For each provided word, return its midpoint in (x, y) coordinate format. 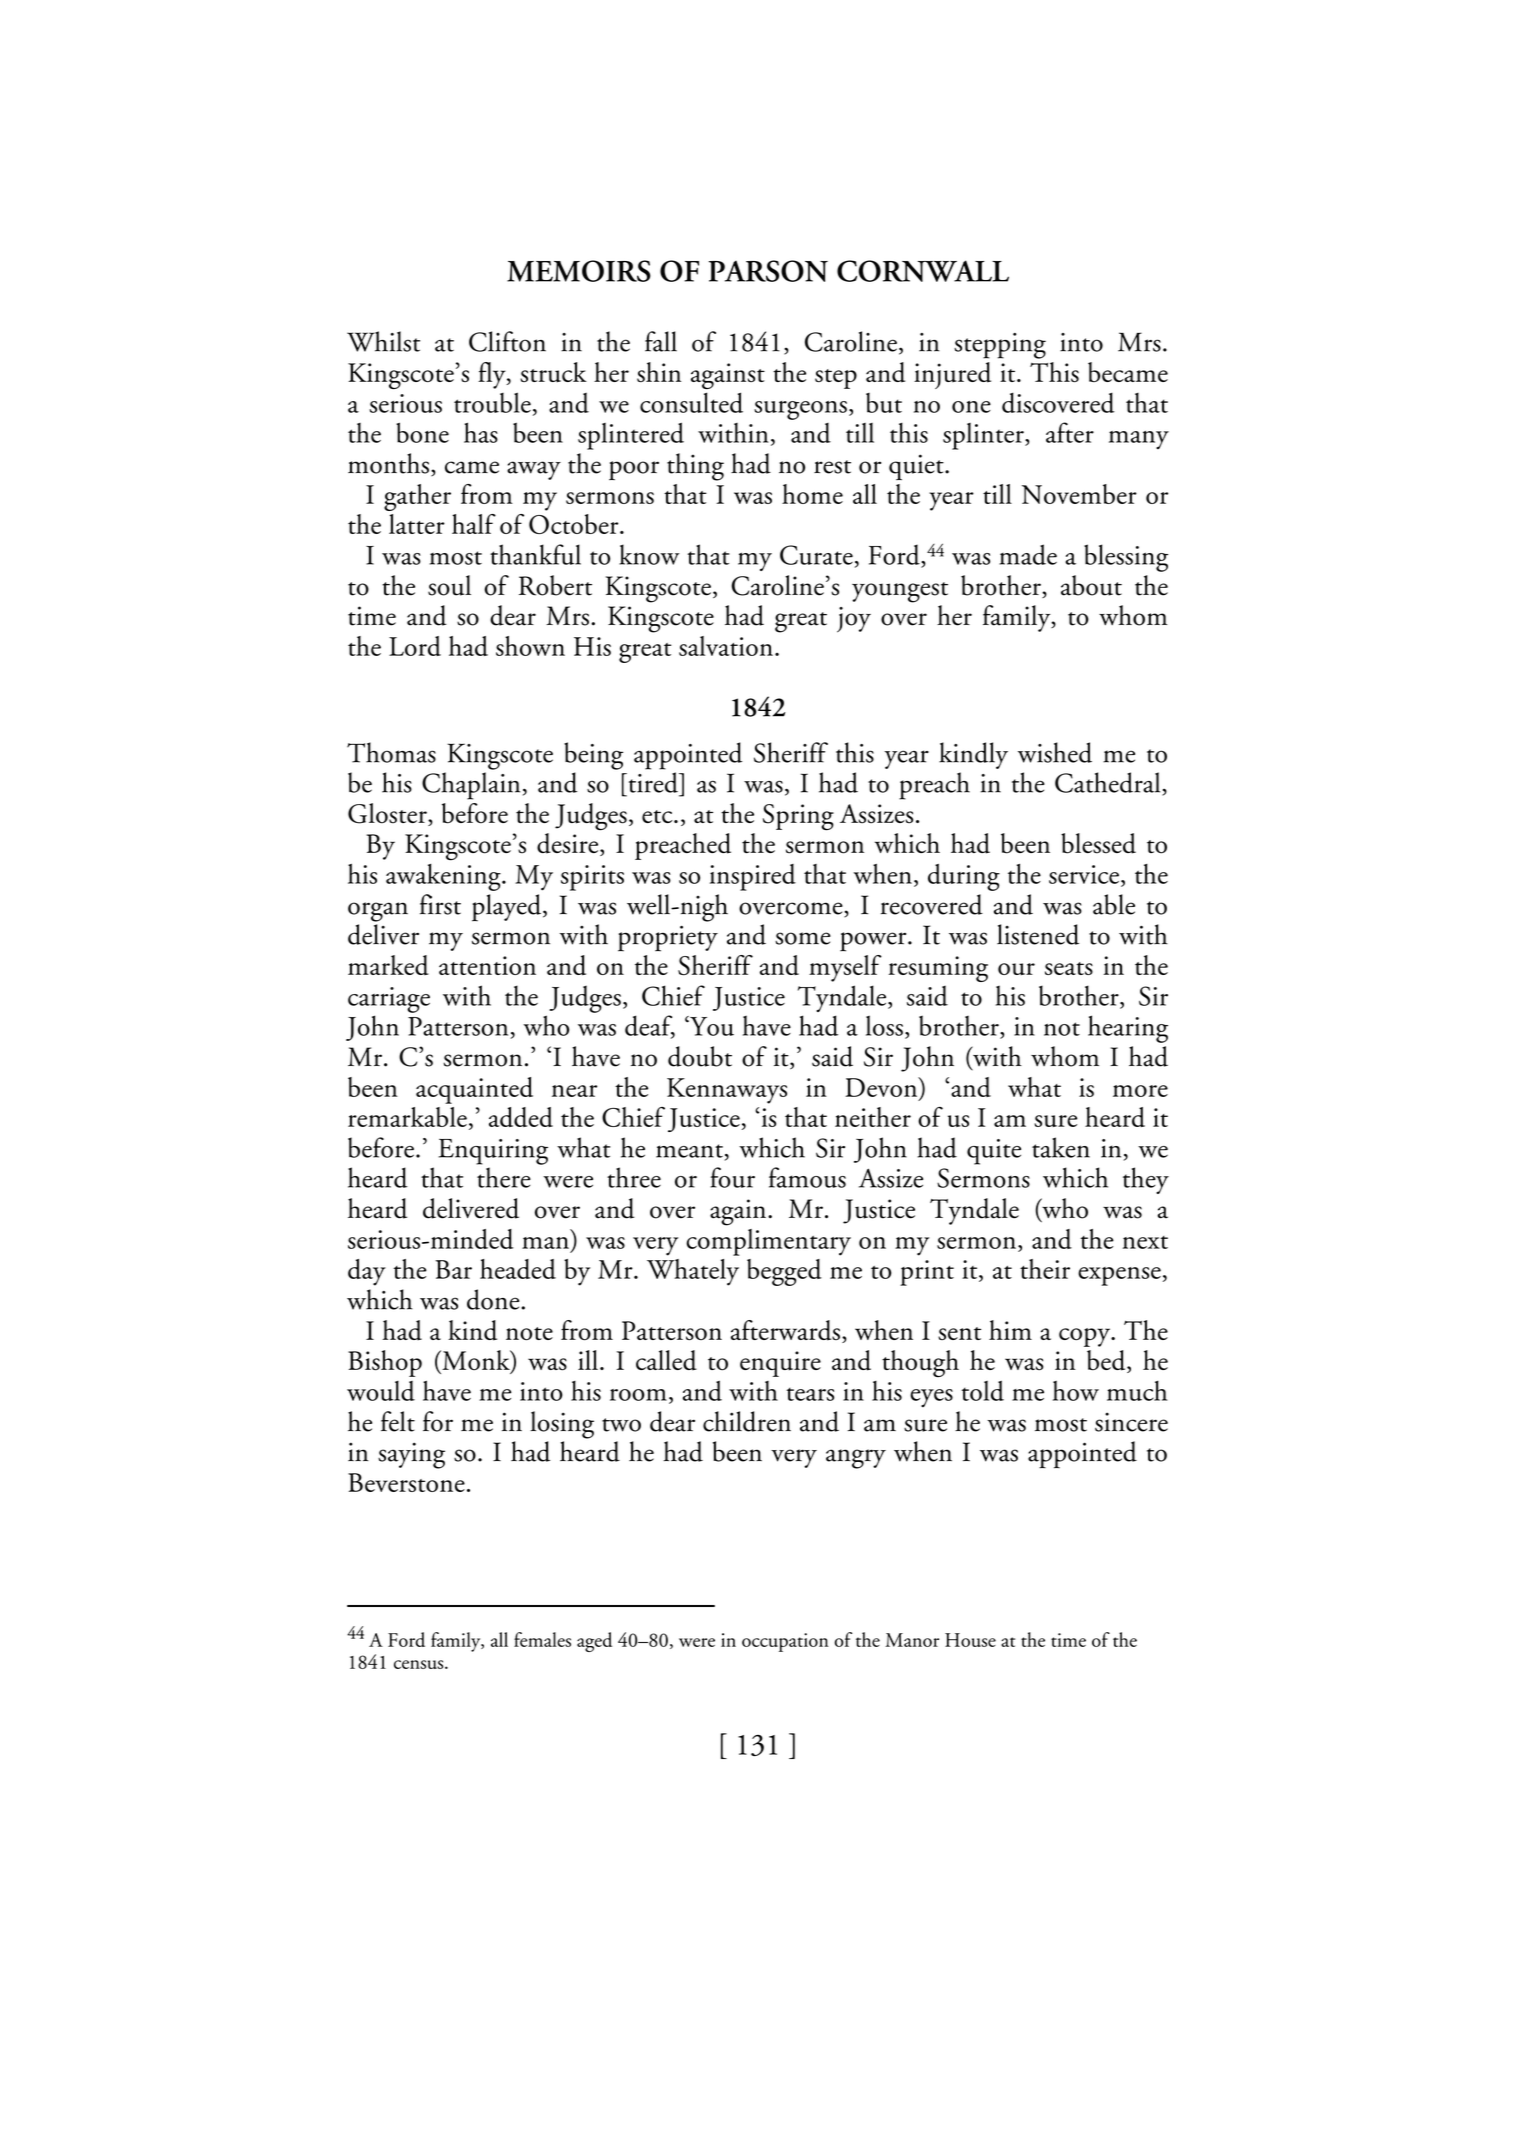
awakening (444, 877)
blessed (1098, 843)
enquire (780, 1364)
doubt (700, 1056)
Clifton (507, 341)
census (420, 1664)
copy (1086, 1337)
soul (449, 585)
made (1028, 554)
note (529, 1334)
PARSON (768, 271)
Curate (816, 555)
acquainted (474, 1090)
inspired (753, 877)
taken (1061, 1147)
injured (952, 375)
